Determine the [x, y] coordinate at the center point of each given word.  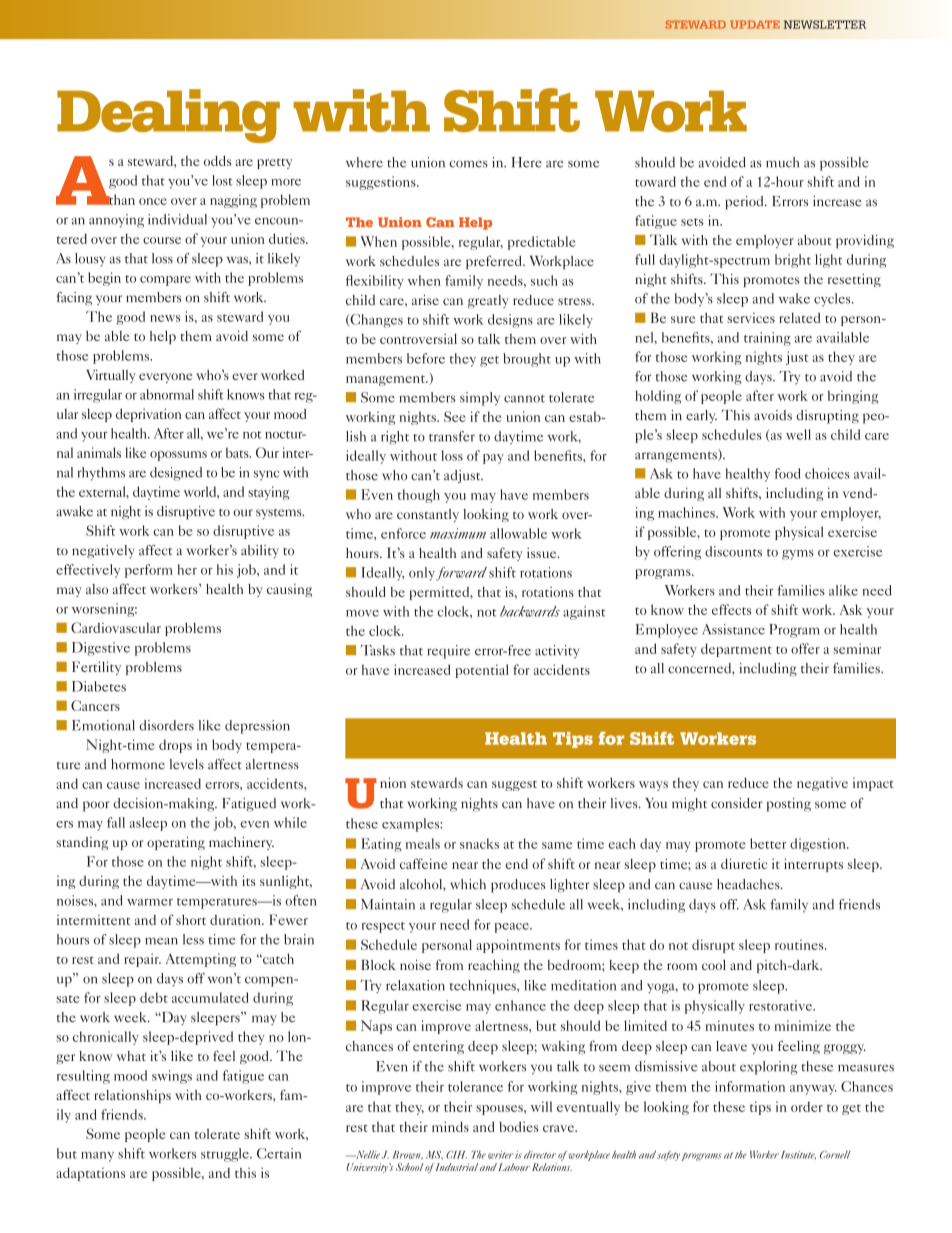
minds [450, 1126]
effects [731, 609]
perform [149, 571]
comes [468, 164]
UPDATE [755, 24]
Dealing [168, 116]
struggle [226, 1155]
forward [461, 574]
